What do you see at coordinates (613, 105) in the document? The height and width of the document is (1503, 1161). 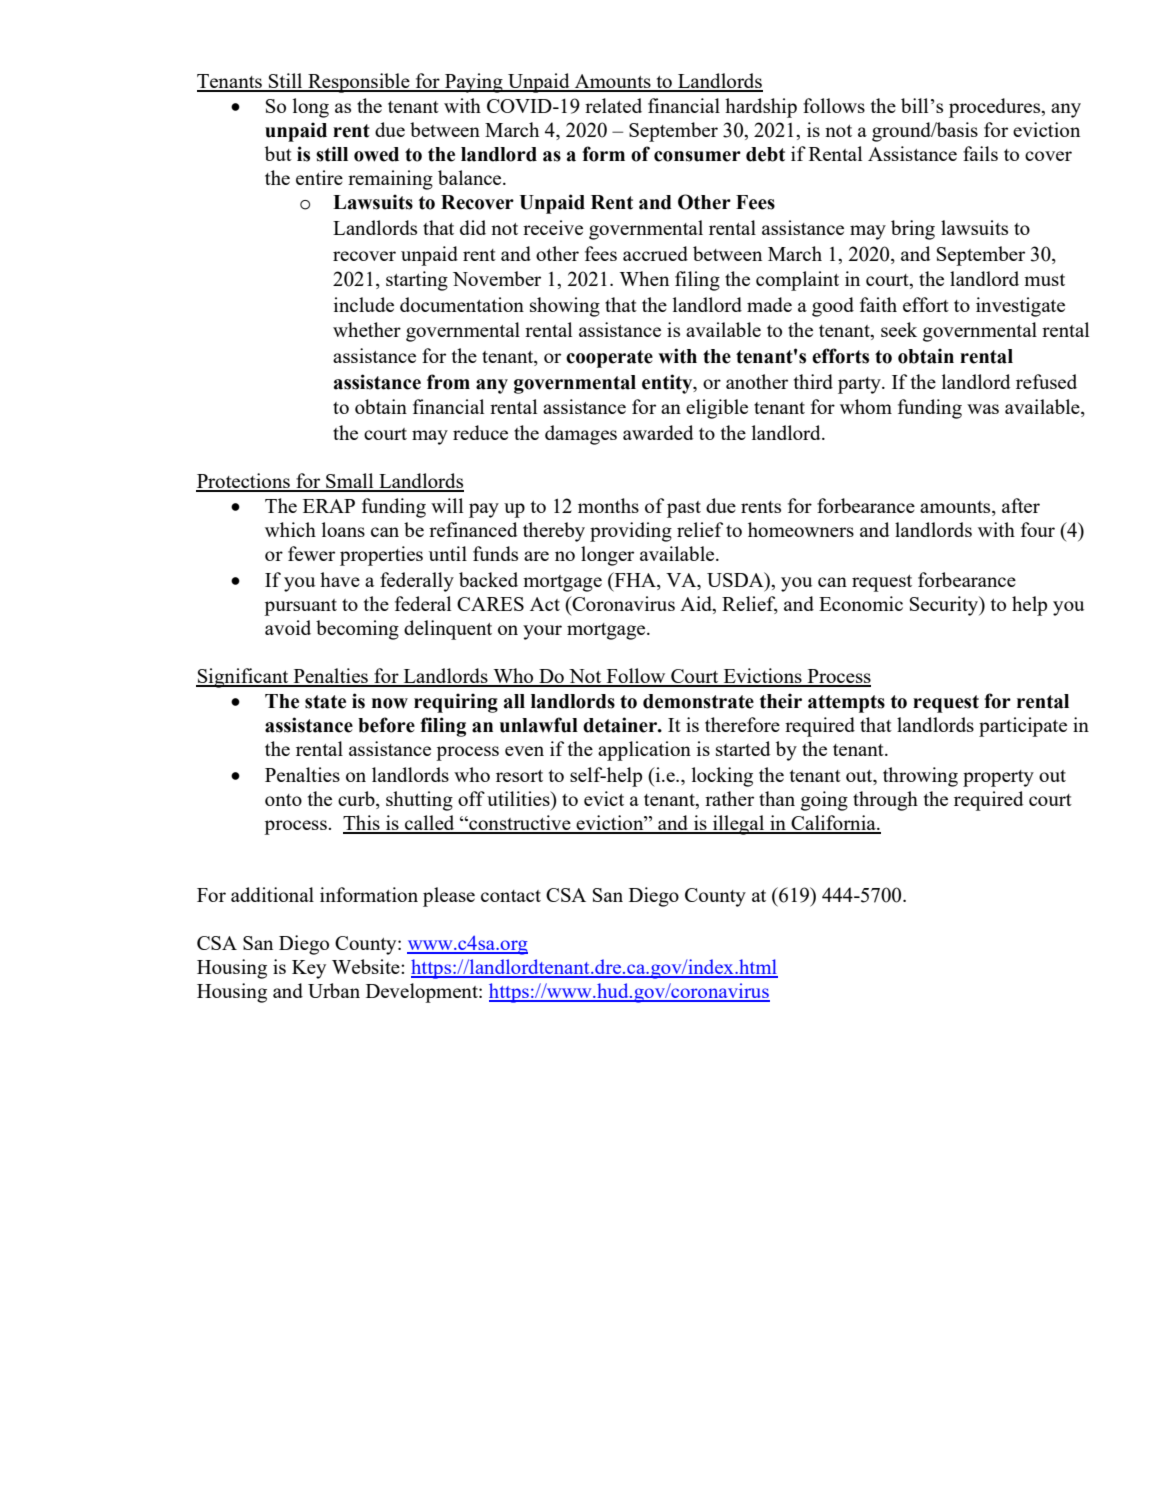 I see `related` at bounding box center [613, 105].
